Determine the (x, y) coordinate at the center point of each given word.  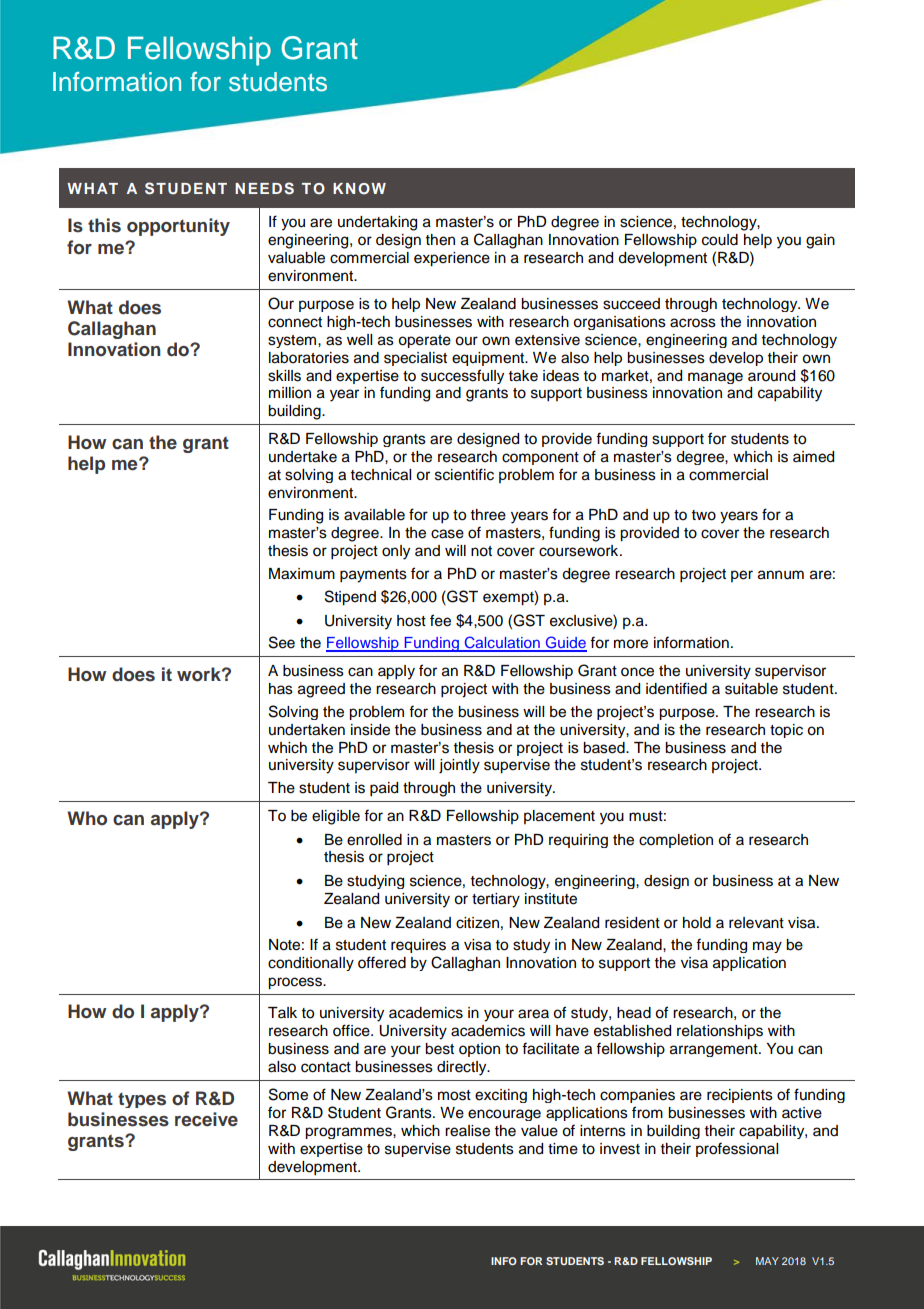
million (290, 393)
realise (467, 1131)
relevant (756, 923)
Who (87, 818)
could (720, 240)
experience (452, 259)
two (704, 515)
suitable (751, 689)
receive (206, 1119)
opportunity (178, 227)
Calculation (502, 643)
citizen (477, 923)
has (281, 689)
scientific (464, 474)
